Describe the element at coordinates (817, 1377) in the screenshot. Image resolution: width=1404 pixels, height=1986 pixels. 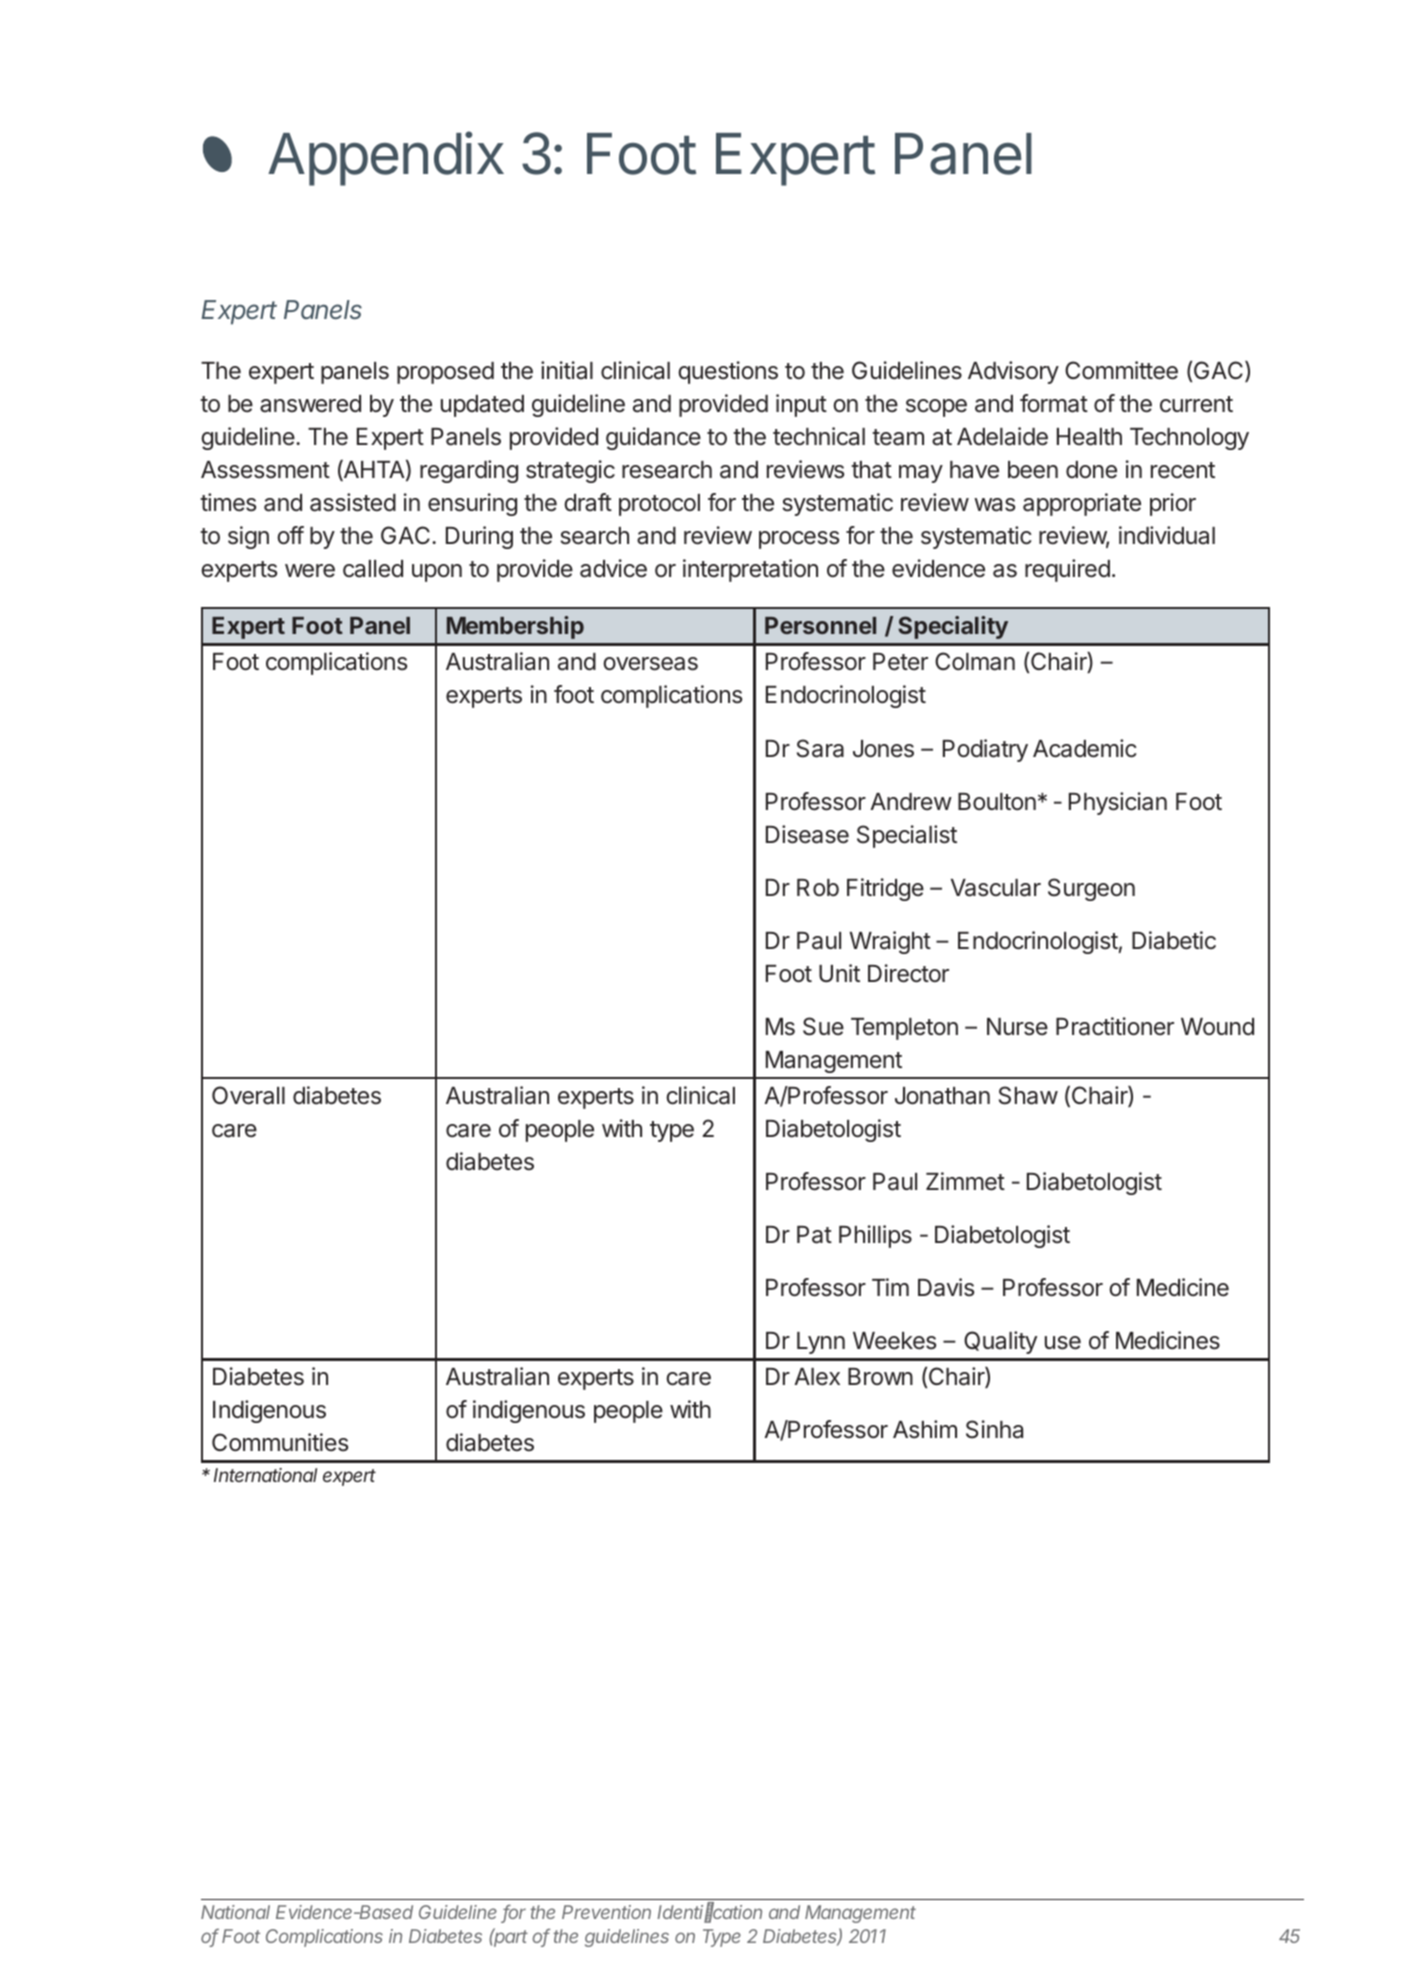
I see `Alex` at that location.
